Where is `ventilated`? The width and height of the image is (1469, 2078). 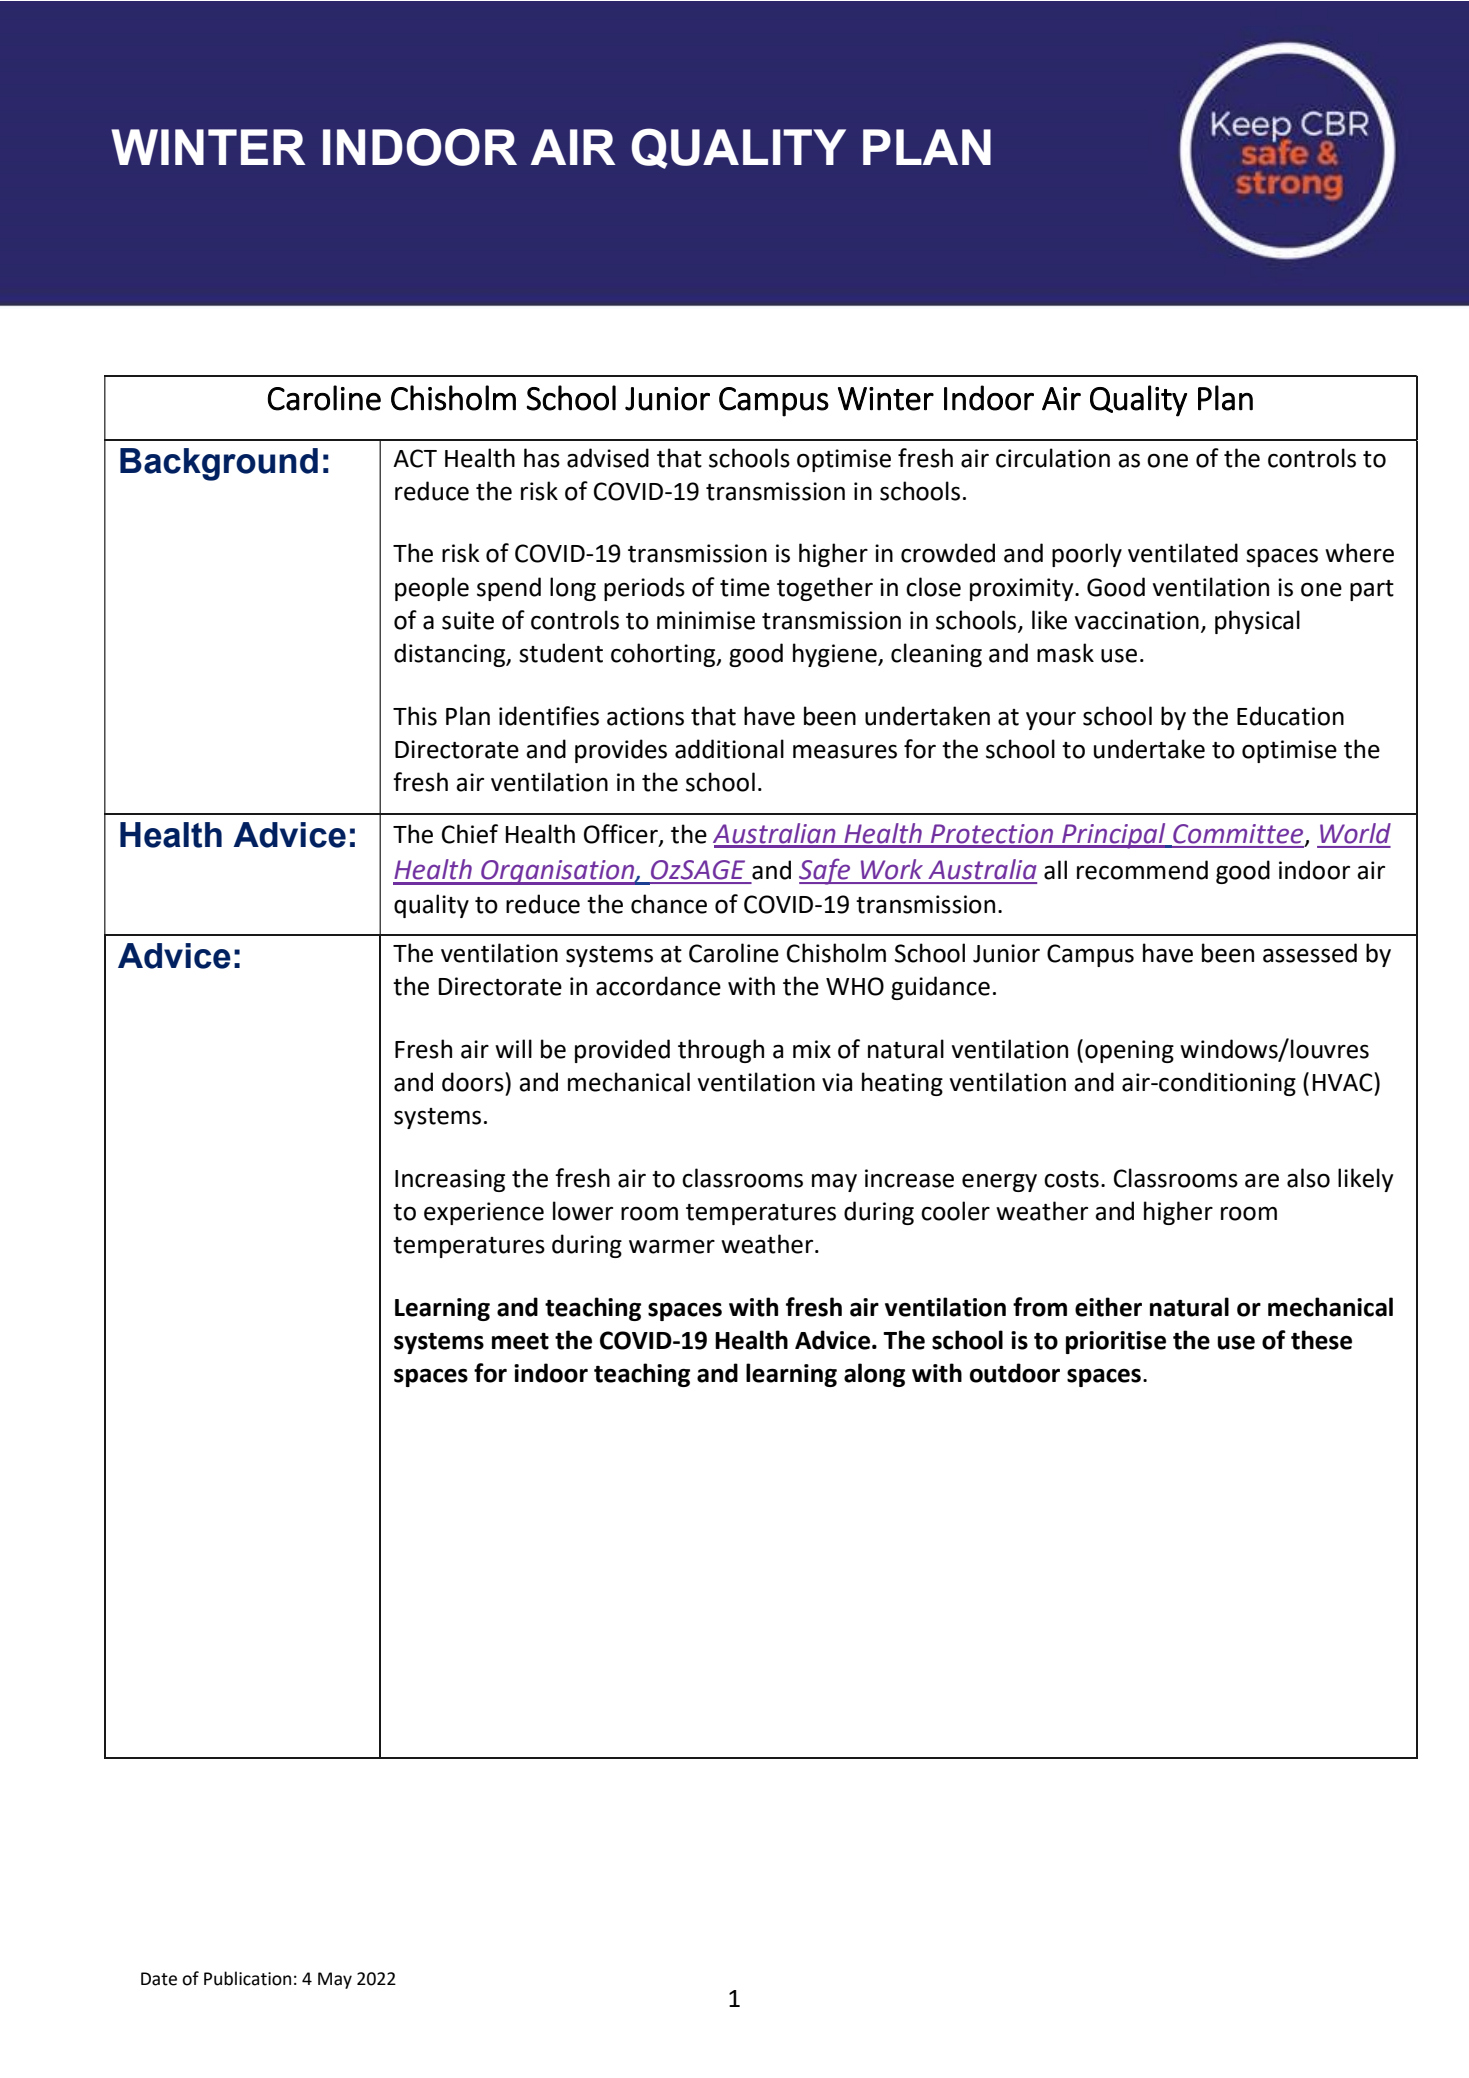
ventilated is located at coordinates (1183, 553).
